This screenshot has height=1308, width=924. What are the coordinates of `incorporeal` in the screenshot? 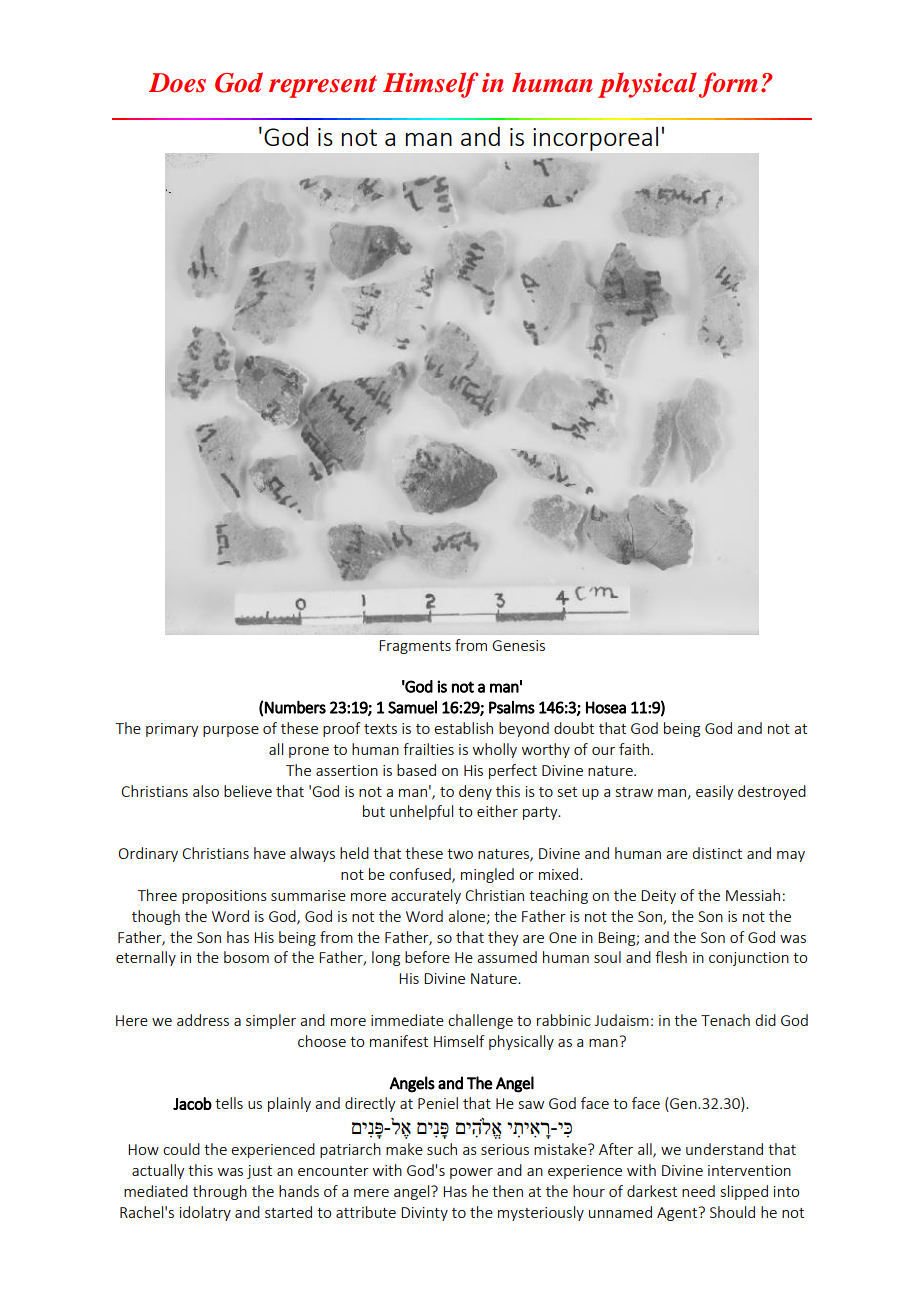 It's located at (595, 139).
